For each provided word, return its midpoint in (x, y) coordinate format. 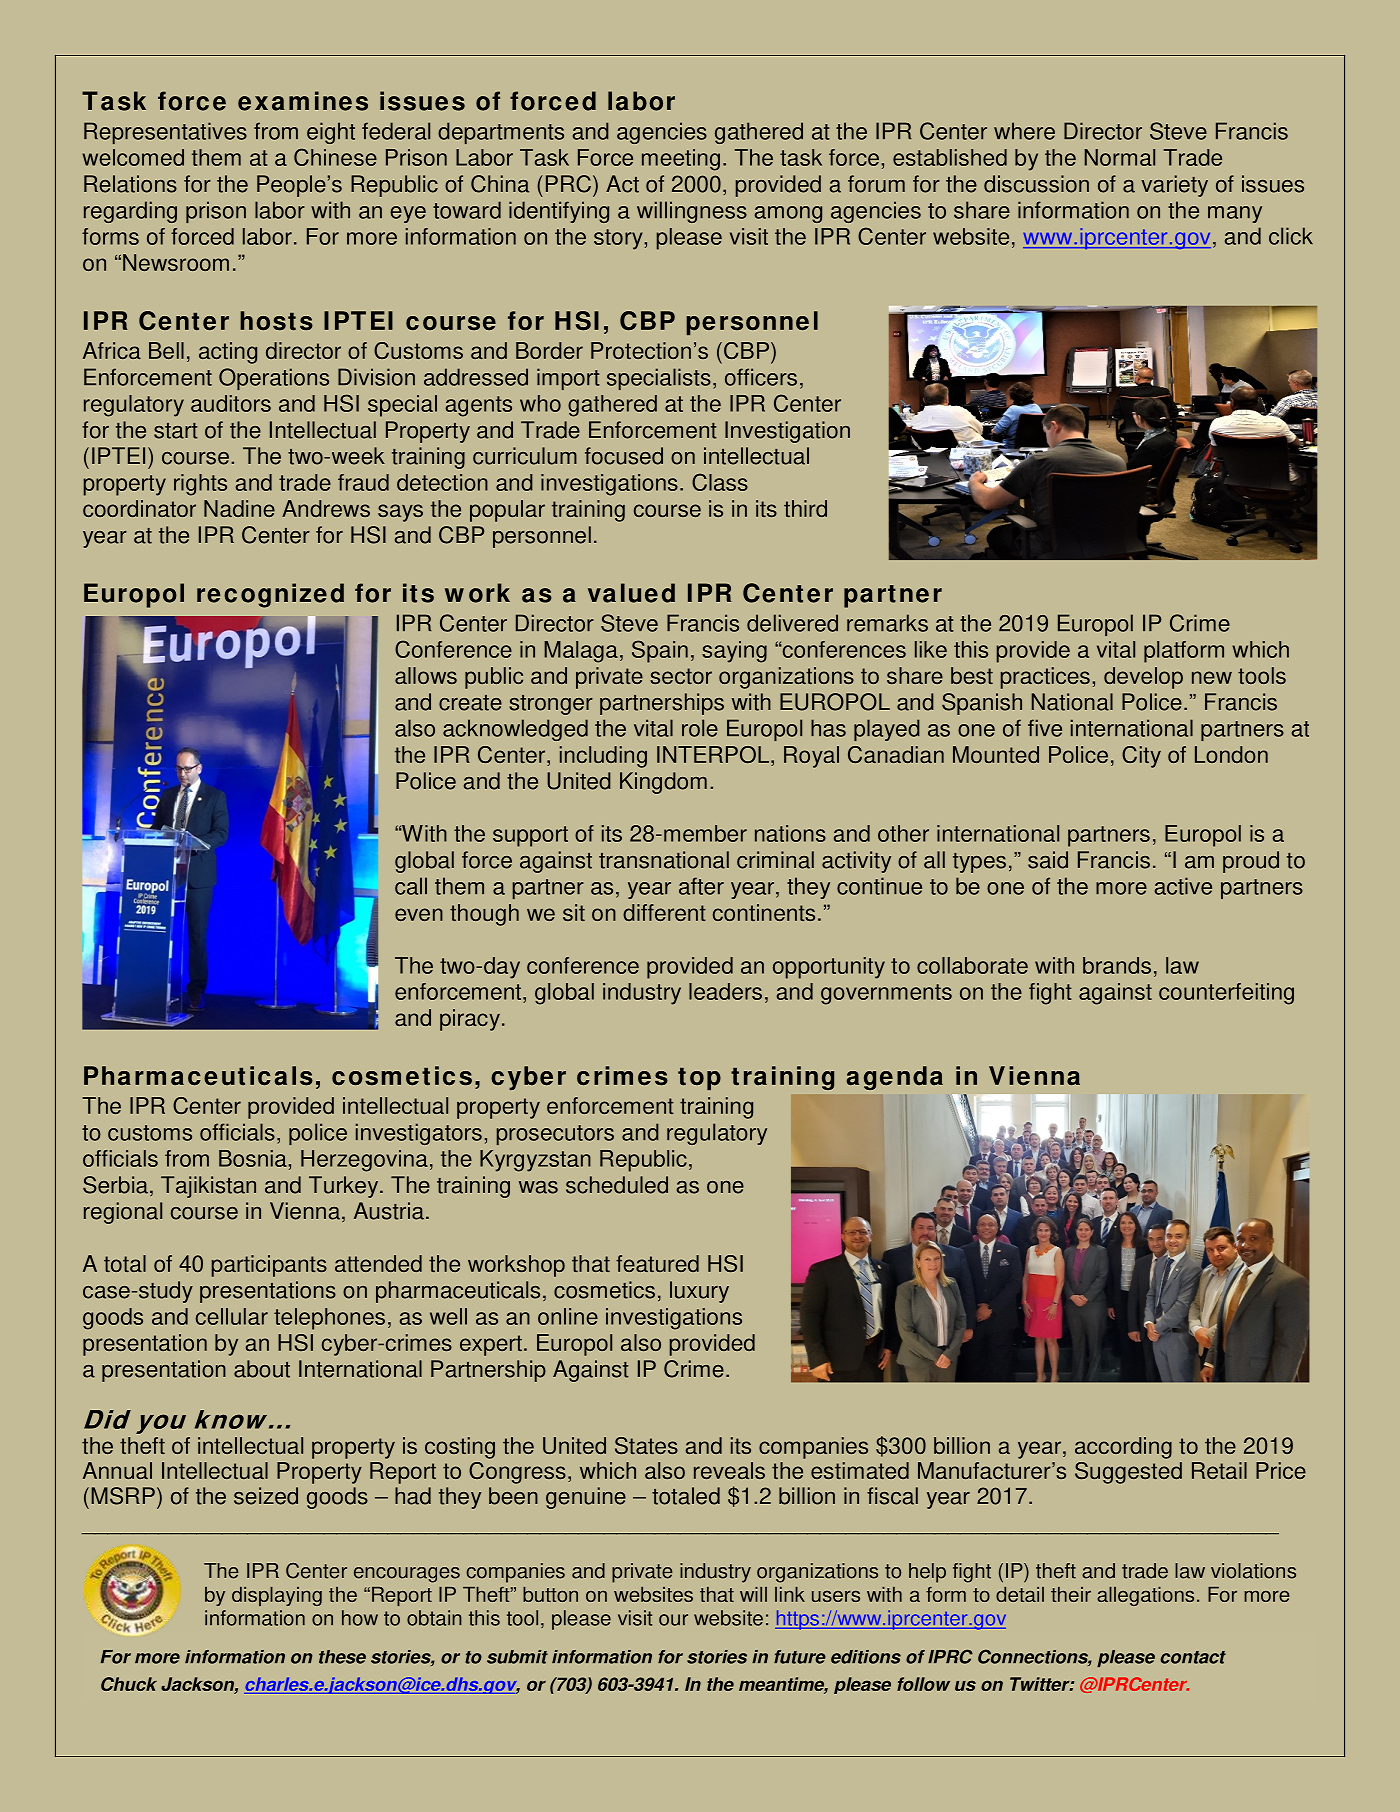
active (1183, 886)
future (800, 1657)
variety (1174, 186)
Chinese (335, 157)
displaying (277, 1596)
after (701, 886)
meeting (681, 160)
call (411, 886)
